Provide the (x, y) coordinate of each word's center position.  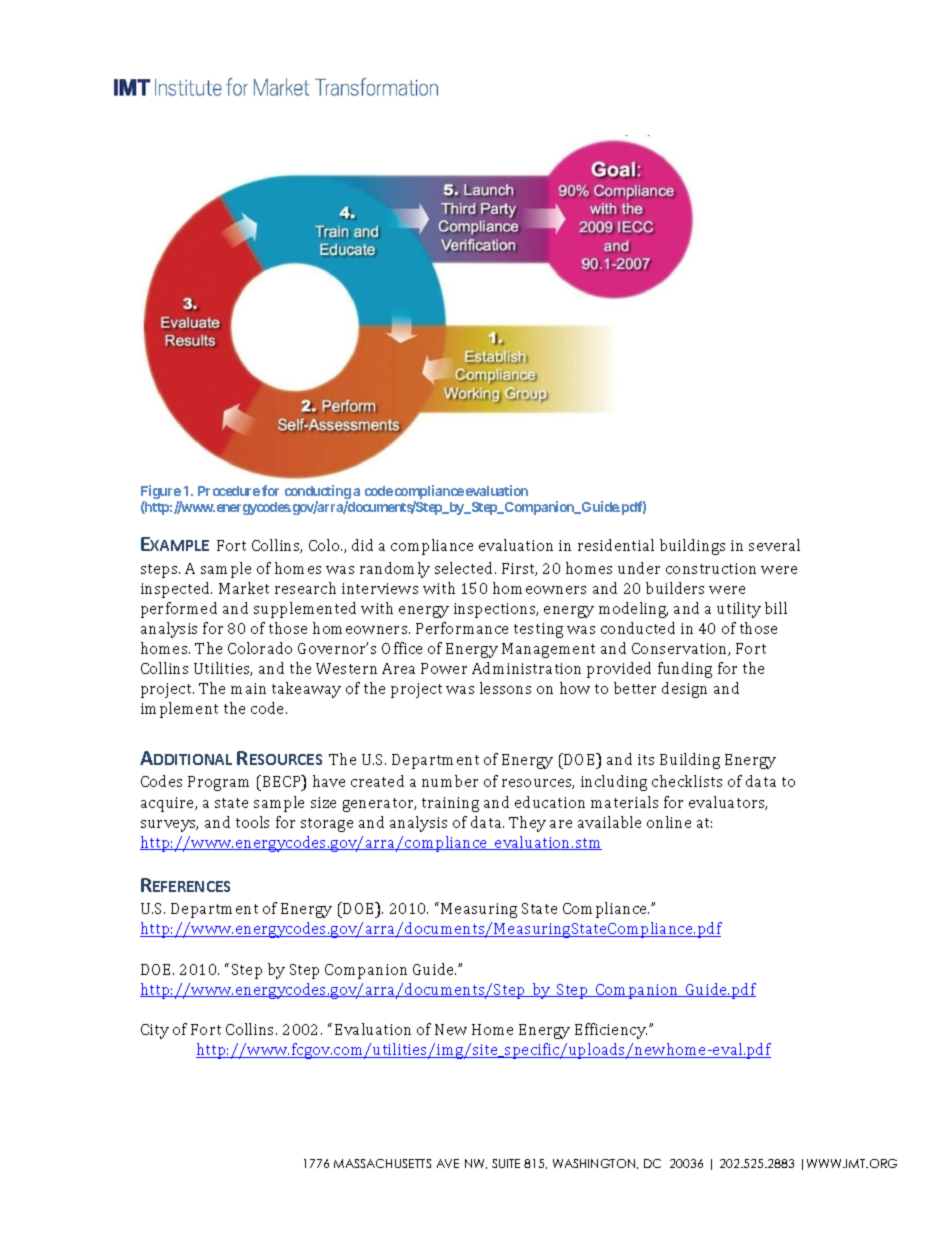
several (774, 545)
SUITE (506, 1163)
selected (465, 568)
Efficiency (611, 1031)
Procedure (229, 491)
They (527, 824)
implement (179, 710)
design (684, 690)
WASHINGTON (595, 1164)
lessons (505, 688)
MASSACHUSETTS (382, 1163)
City (155, 1031)
